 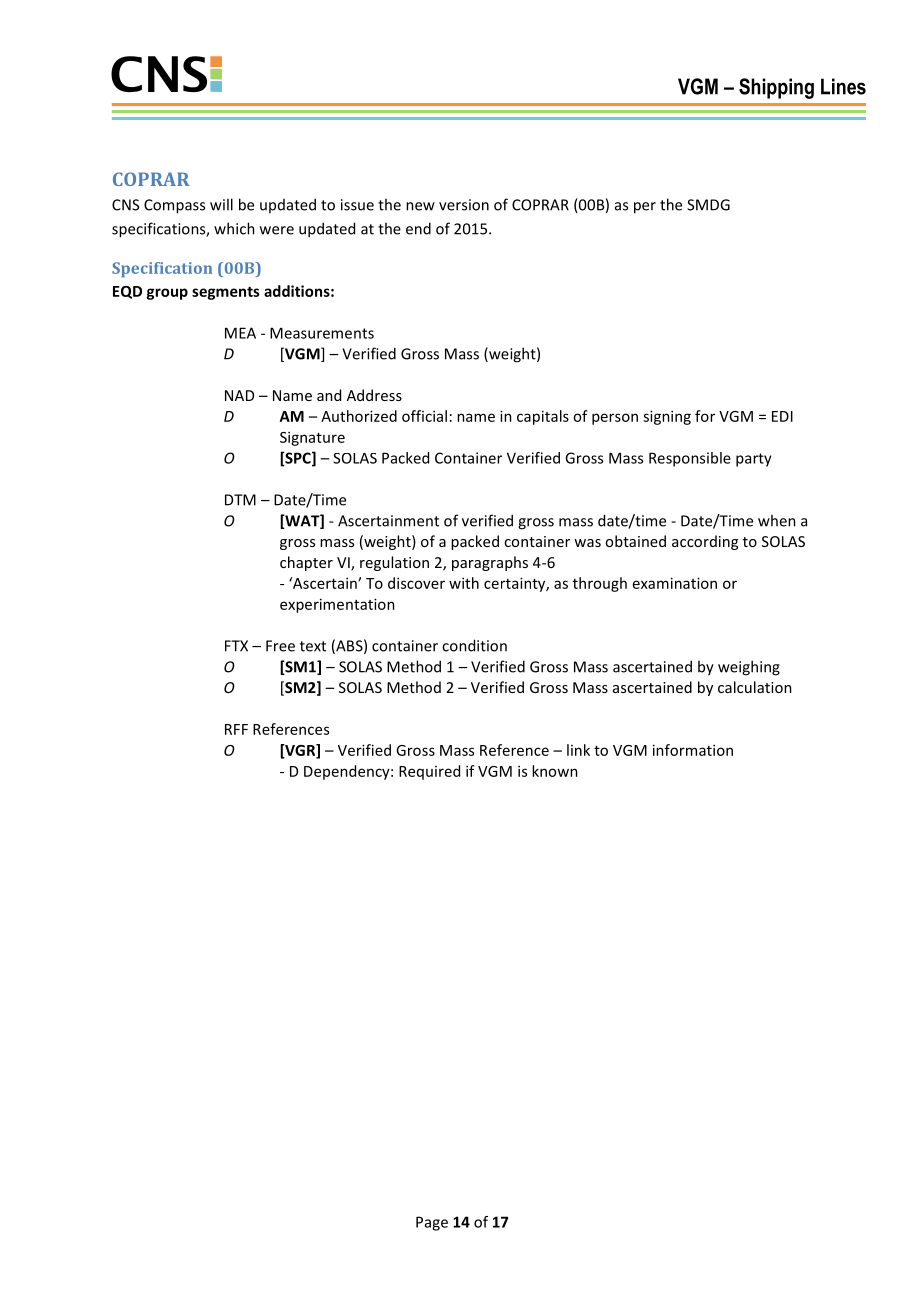 What do you see at coordinates (221, 204) in the screenshot?
I see `will` at bounding box center [221, 204].
